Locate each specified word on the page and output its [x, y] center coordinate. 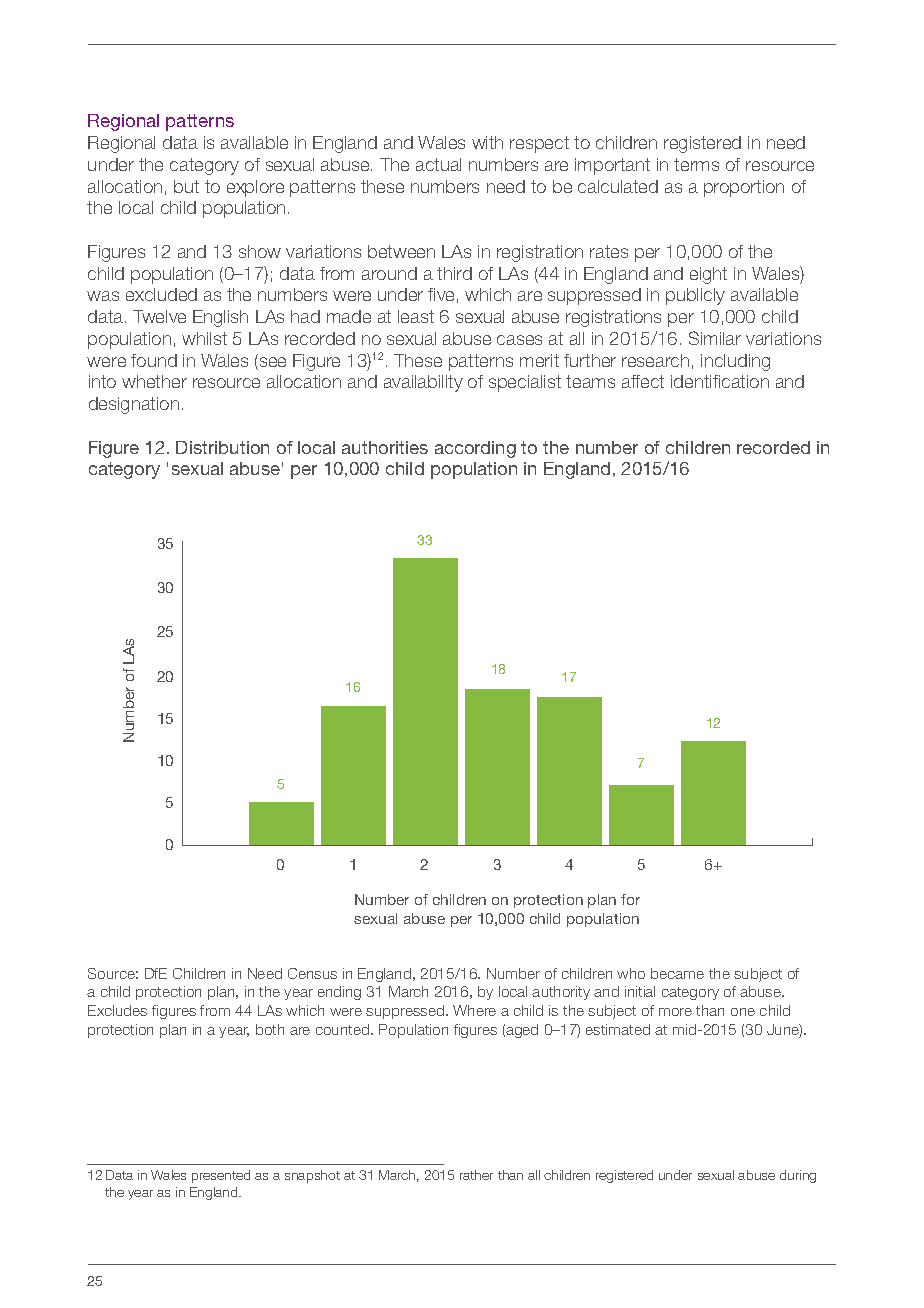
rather [476, 1175]
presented [221, 1176]
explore [255, 188]
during [798, 1176]
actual [438, 164]
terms [696, 164]
